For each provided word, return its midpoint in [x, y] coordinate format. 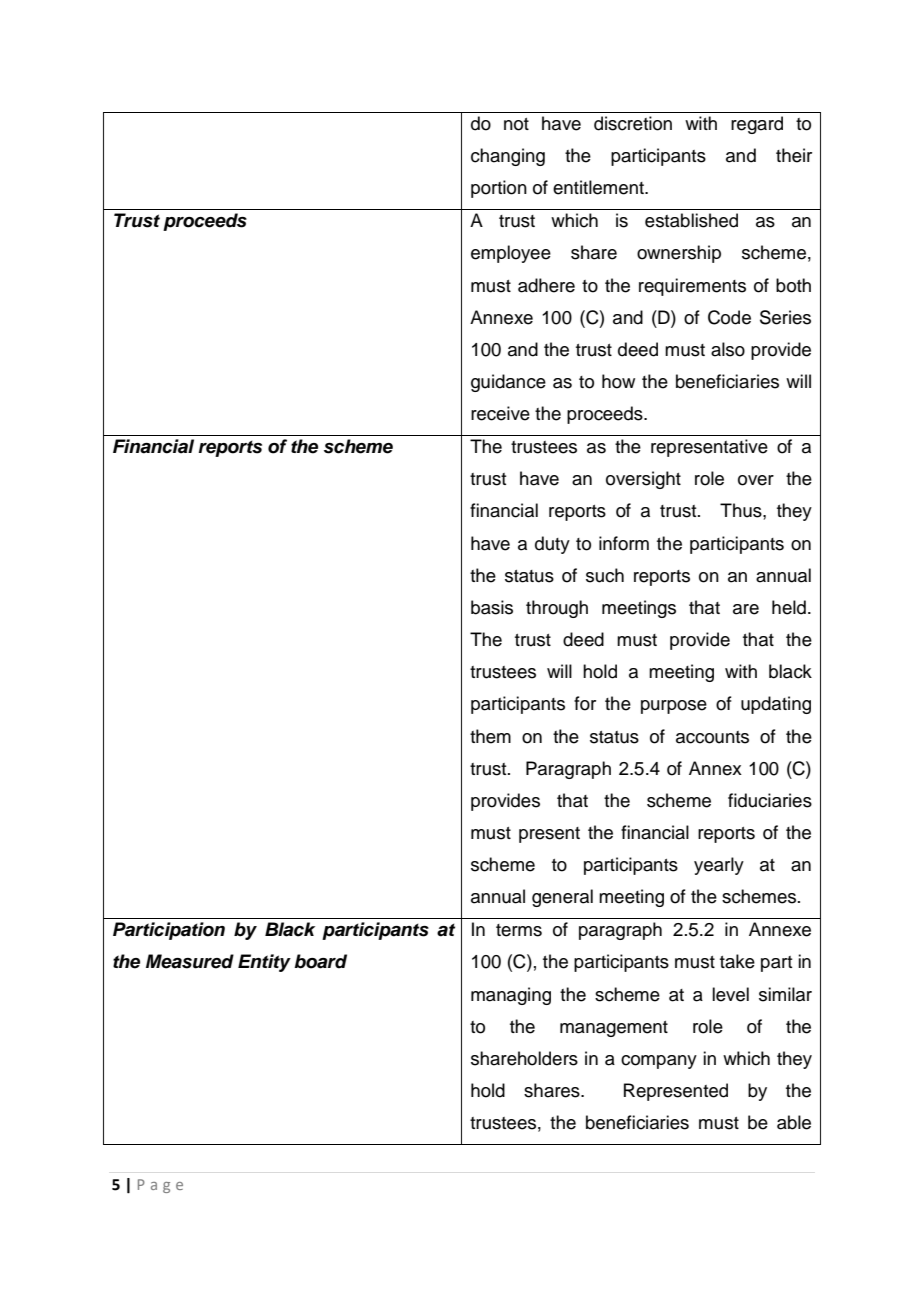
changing [508, 157]
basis [492, 607]
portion [499, 189]
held [789, 607]
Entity [264, 963]
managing [511, 996]
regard [757, 125]
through [557, 609]
